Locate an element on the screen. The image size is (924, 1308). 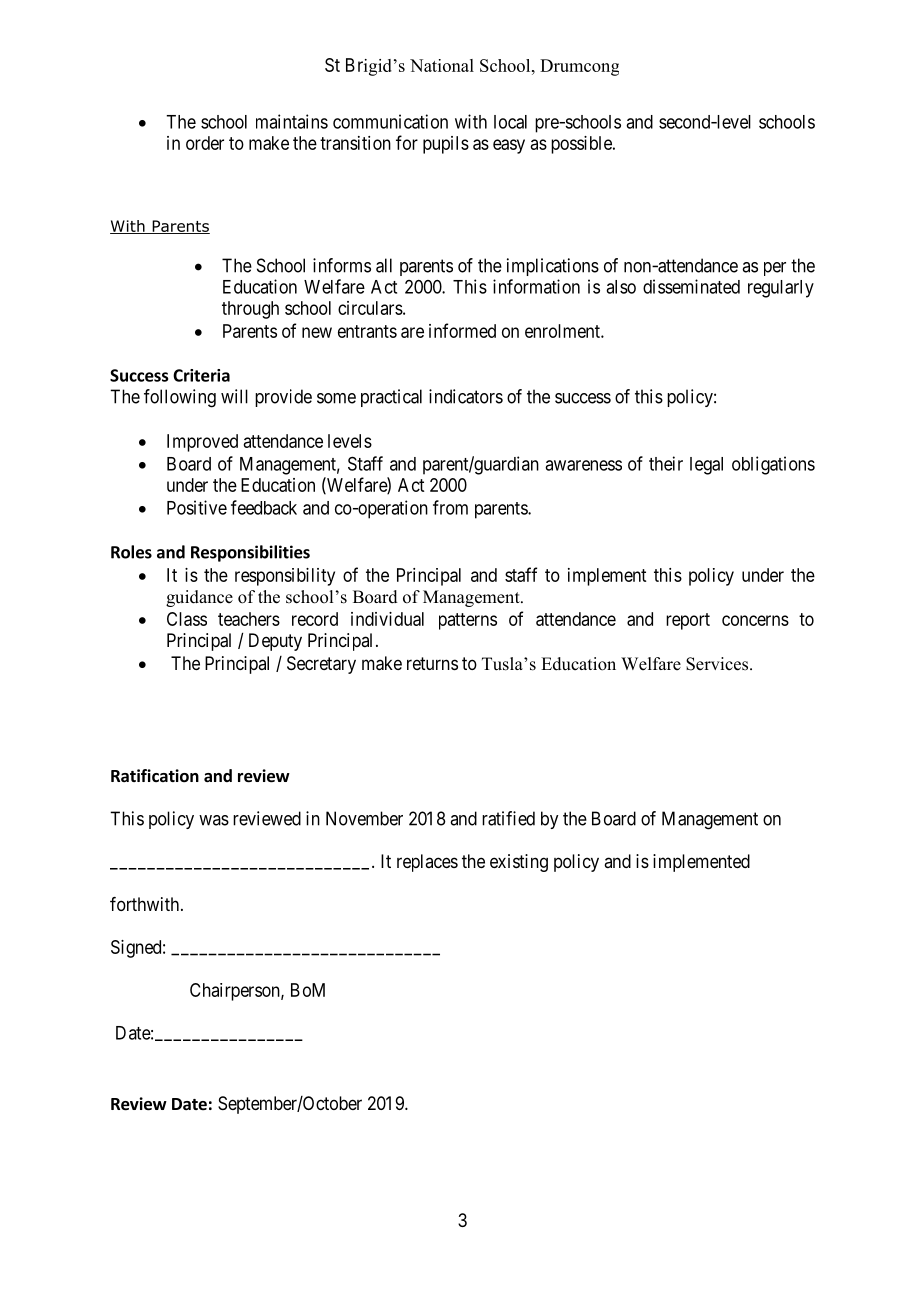
from is located at coordinates (450, 507).
